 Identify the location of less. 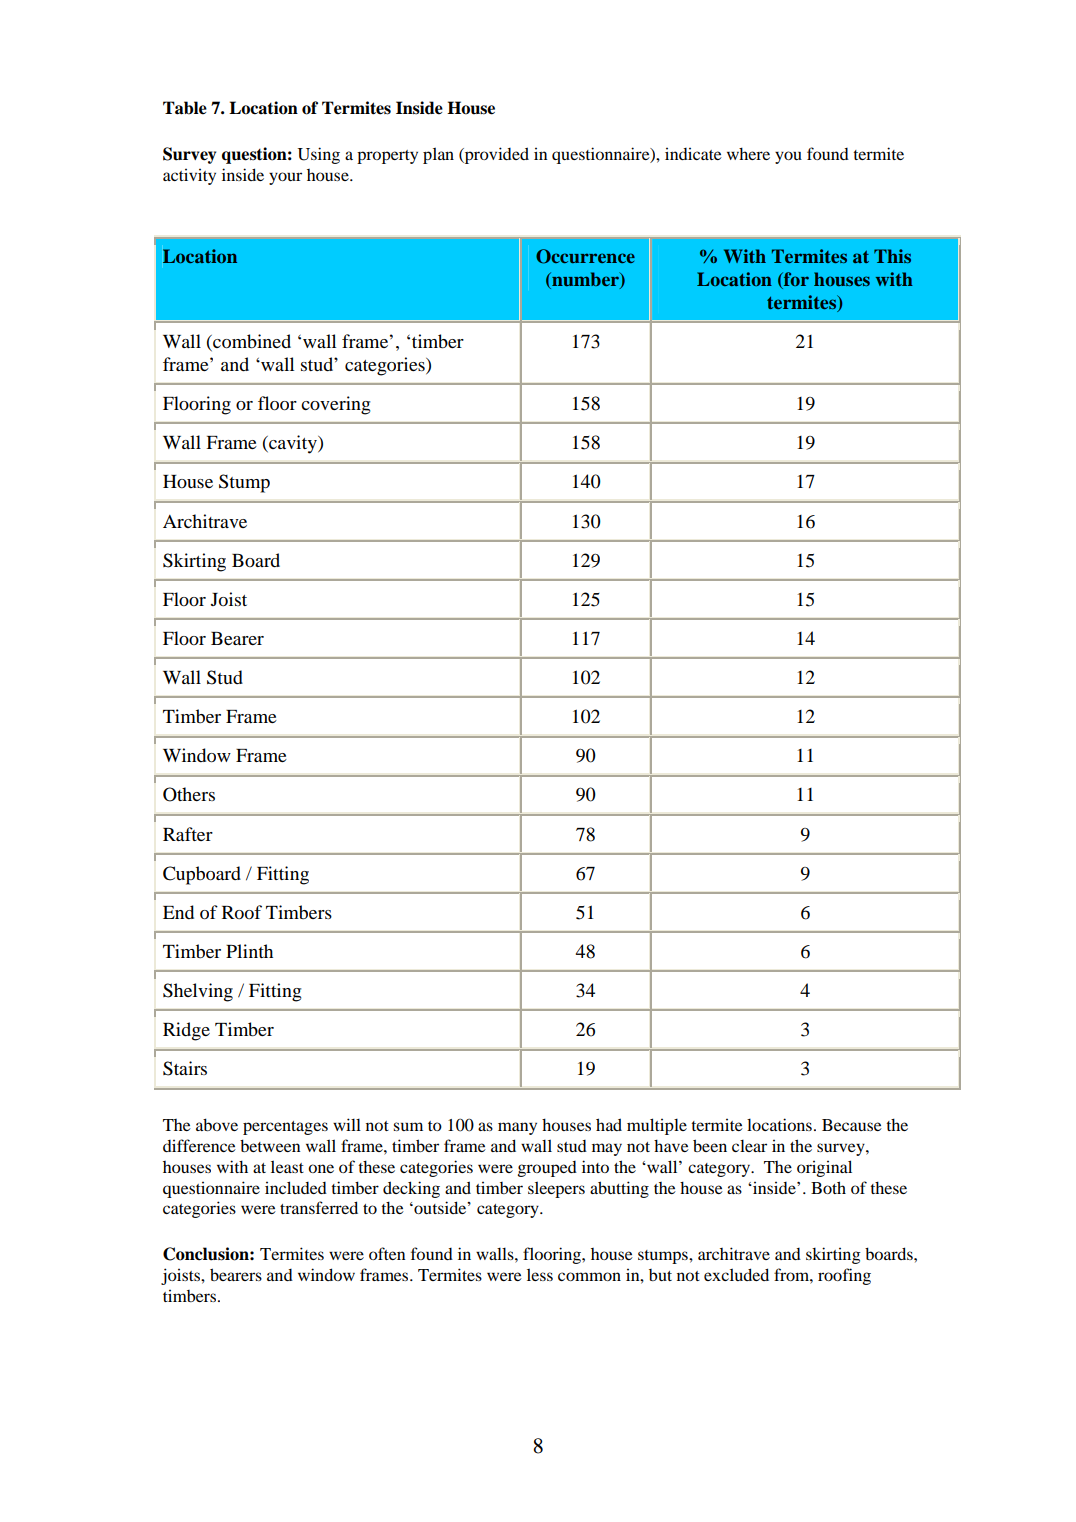
(540, 1274).
